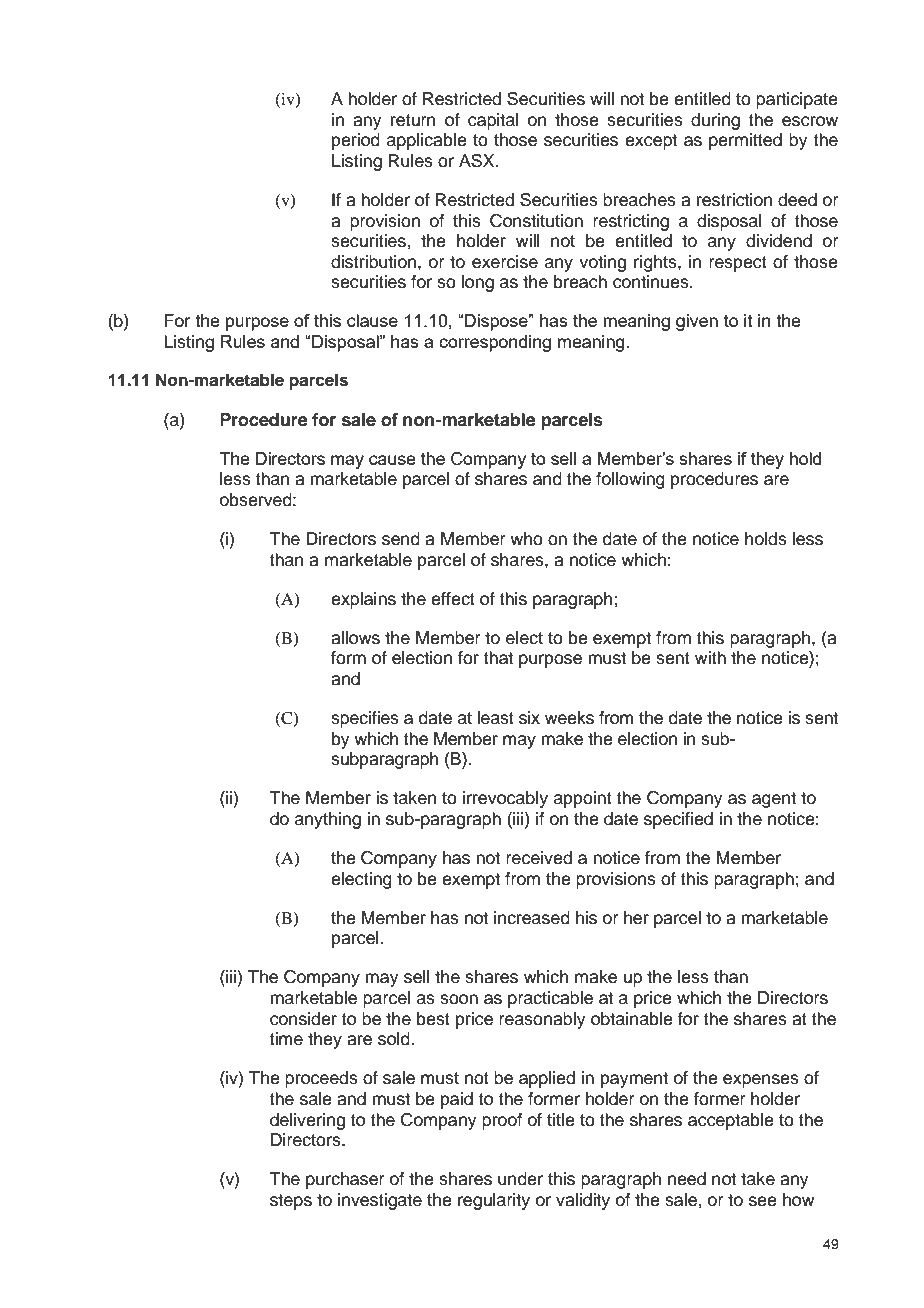 Image resolution: width=924 pixels, height=1308 pixels. Describe the element at coordinates (356, 141) in the screenshot. I see `period` at that location.
